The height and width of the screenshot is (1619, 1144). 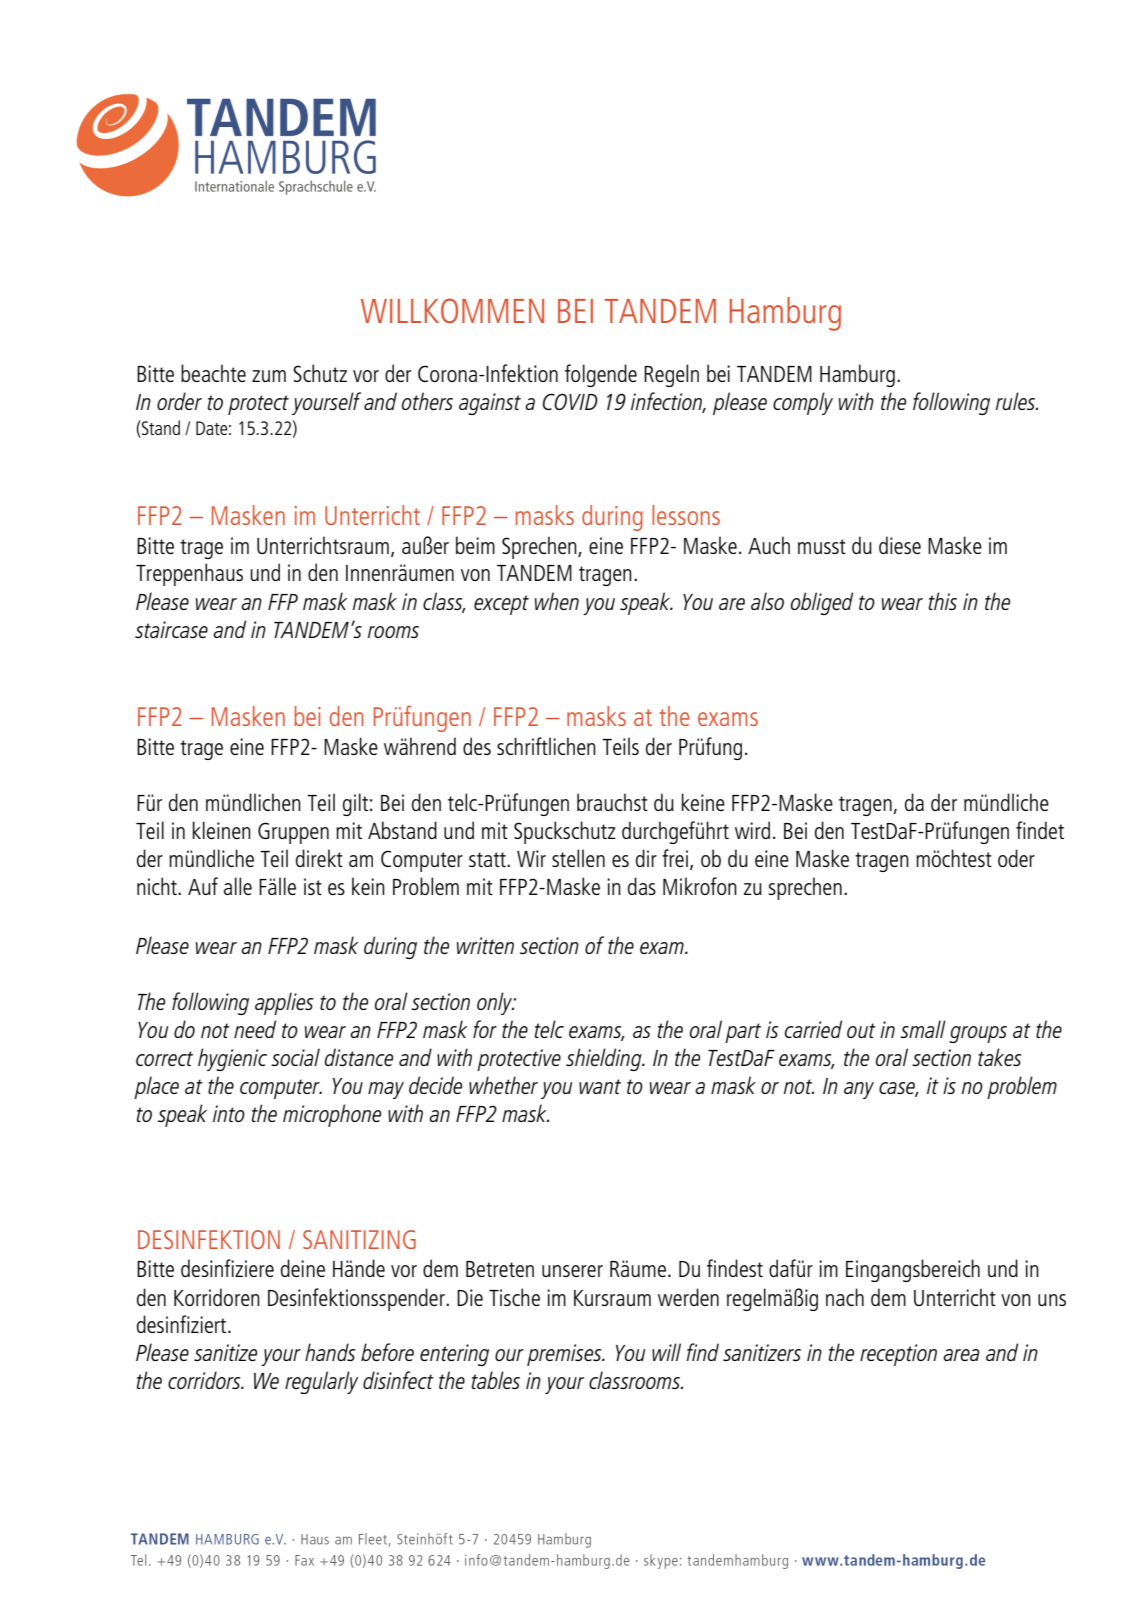 What do you see at coordinates (1016, 858) in the screenshot?
I see `oder` at bounding box center [1016, 858].
